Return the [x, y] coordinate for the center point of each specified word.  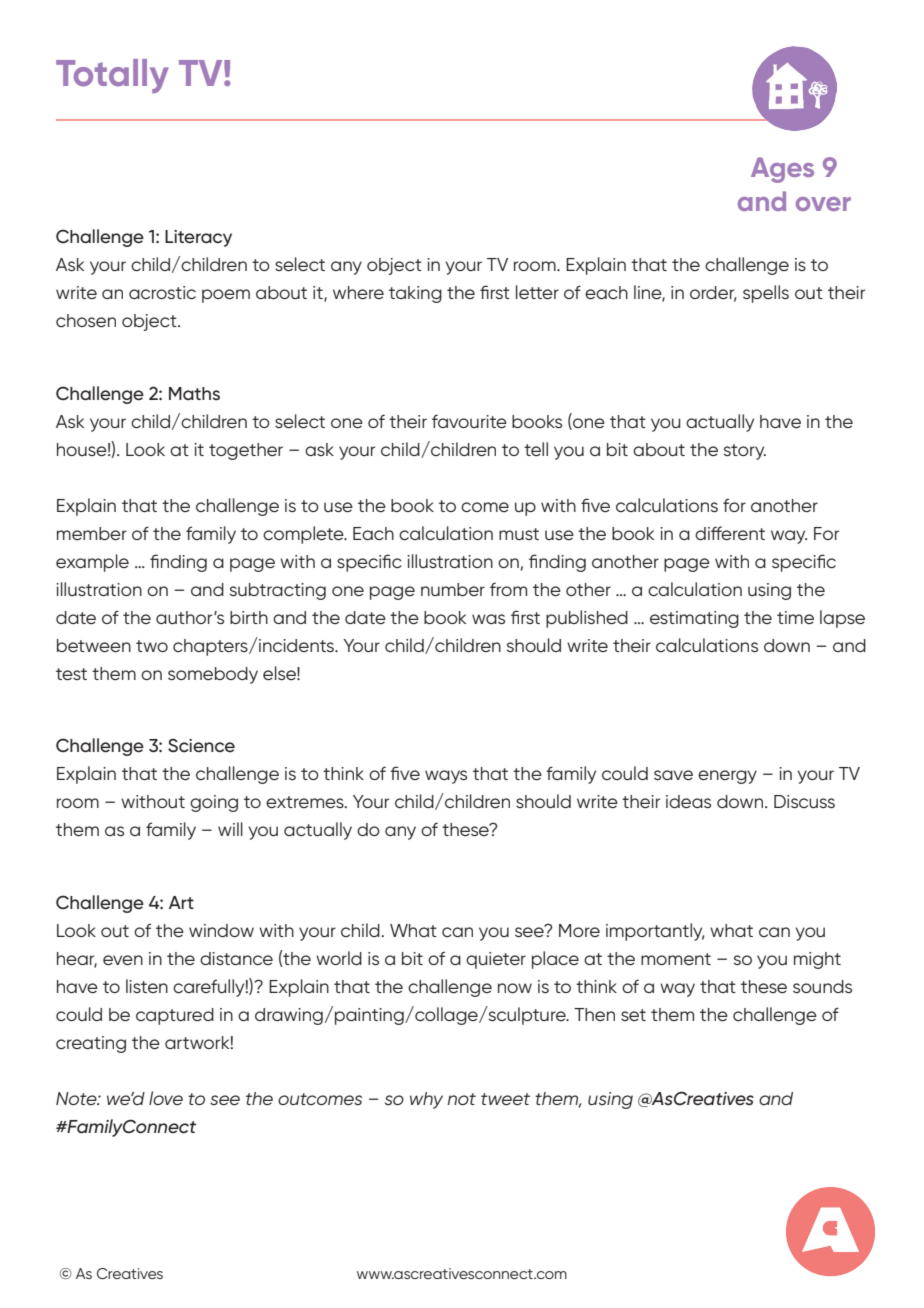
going [214, 803]
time [795, 617]
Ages [782, 170]
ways [446, 777]
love [166, 1098]
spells [766, 294]
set [633, 1015]
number [453, 589]
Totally [112, 76]
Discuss [804, 802]
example [92, 563]
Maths [194, 393]
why [426, 1100]
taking [415, 294]
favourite [469, 421]
